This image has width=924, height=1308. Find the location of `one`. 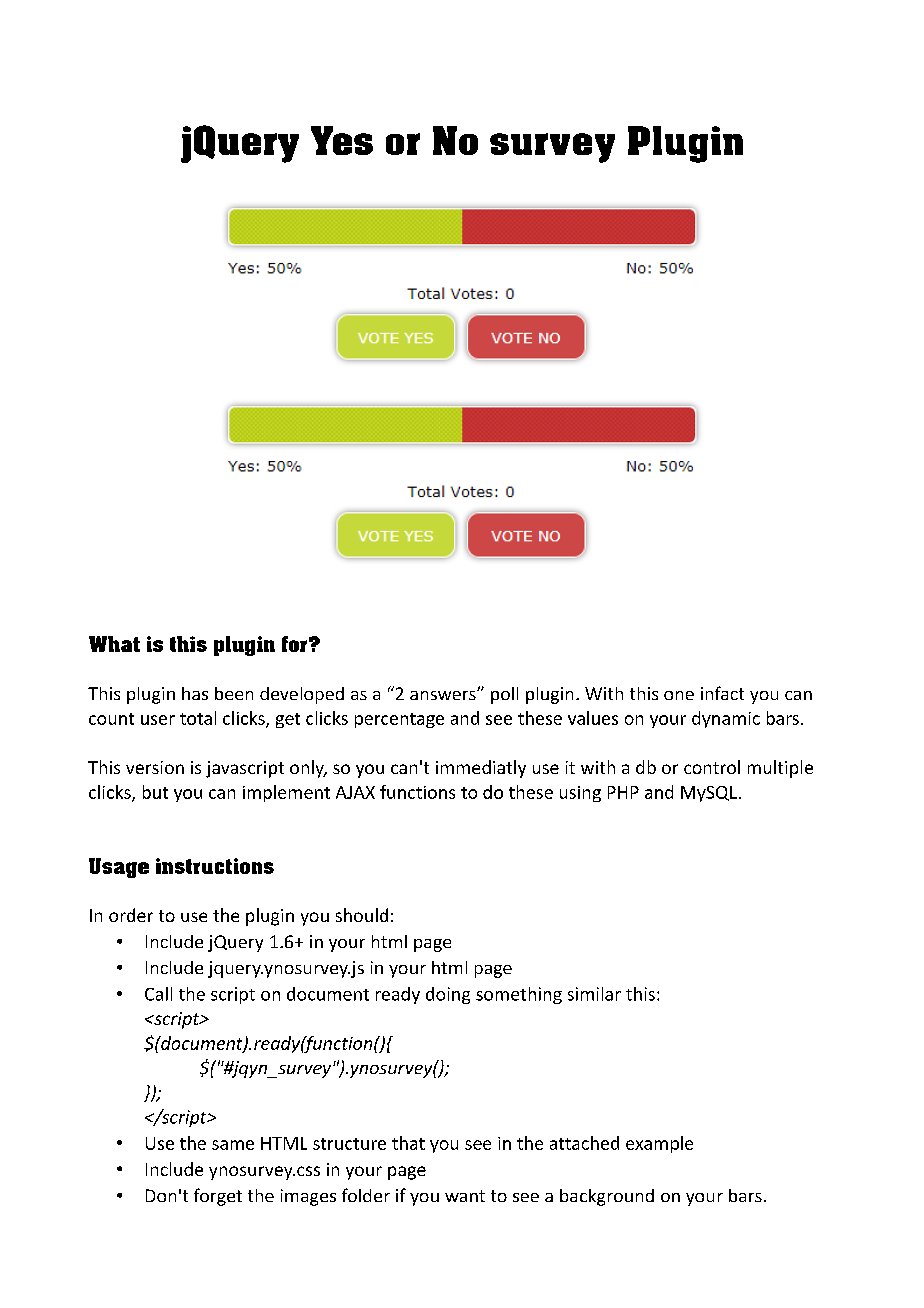

one is located at coordinates (679, 695).
